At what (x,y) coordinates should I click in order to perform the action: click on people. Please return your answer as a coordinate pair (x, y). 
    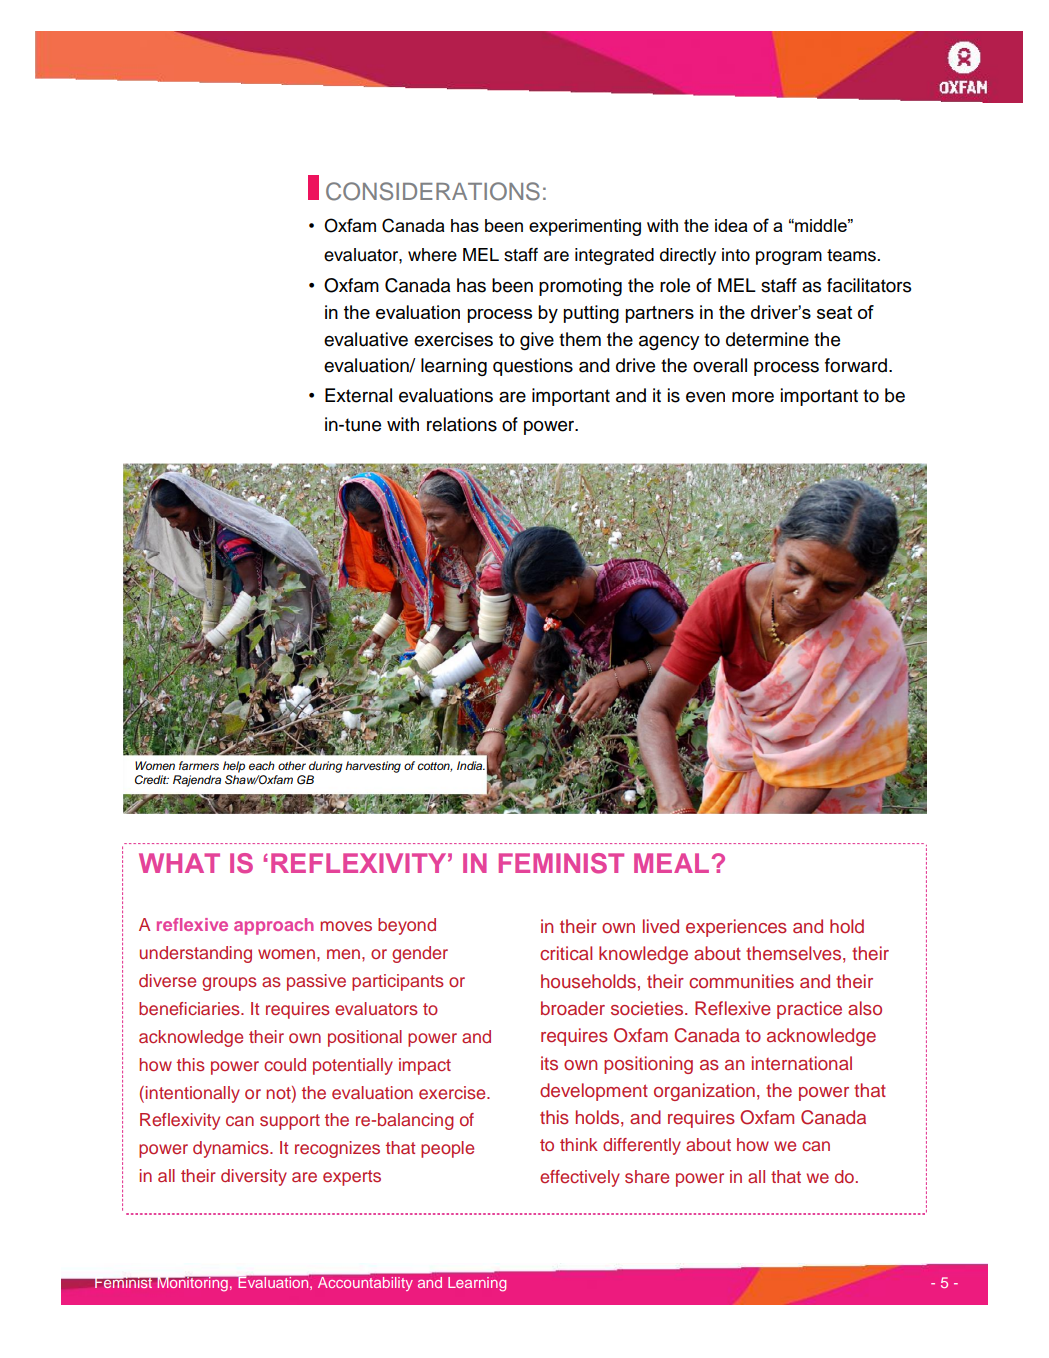
    Looking at the image, I should click on (447, 1149).
